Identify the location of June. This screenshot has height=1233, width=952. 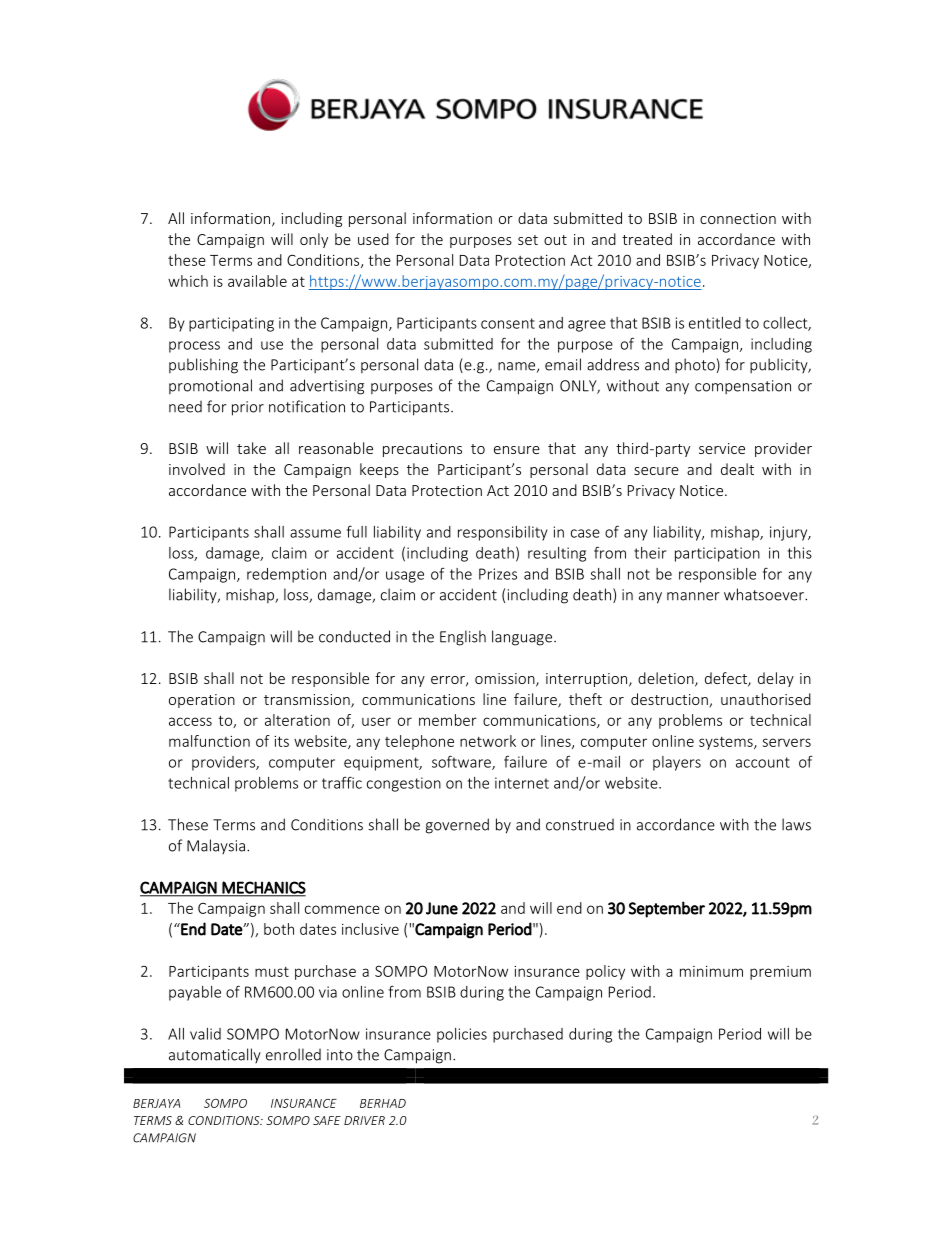
(442, 908).
